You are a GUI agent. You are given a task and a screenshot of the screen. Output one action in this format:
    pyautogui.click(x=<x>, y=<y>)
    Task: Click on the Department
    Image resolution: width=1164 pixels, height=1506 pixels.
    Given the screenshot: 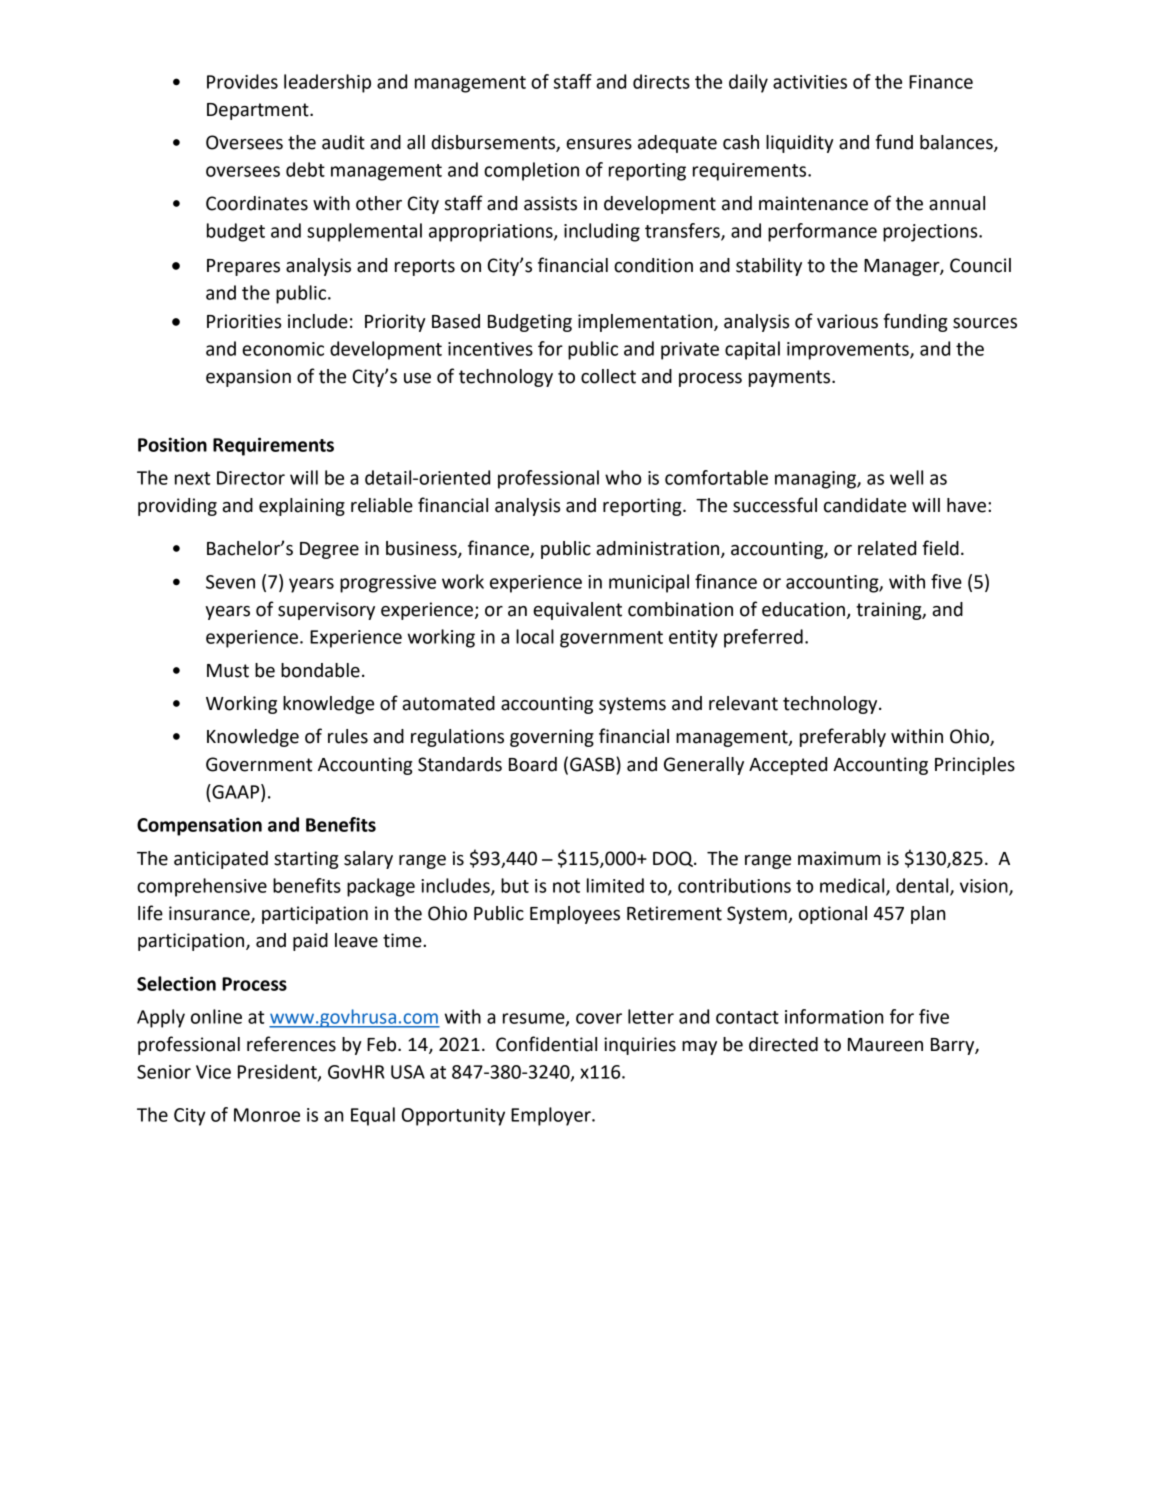 What is the action you would take?
    pyautogui.click(x=259, y=111)
